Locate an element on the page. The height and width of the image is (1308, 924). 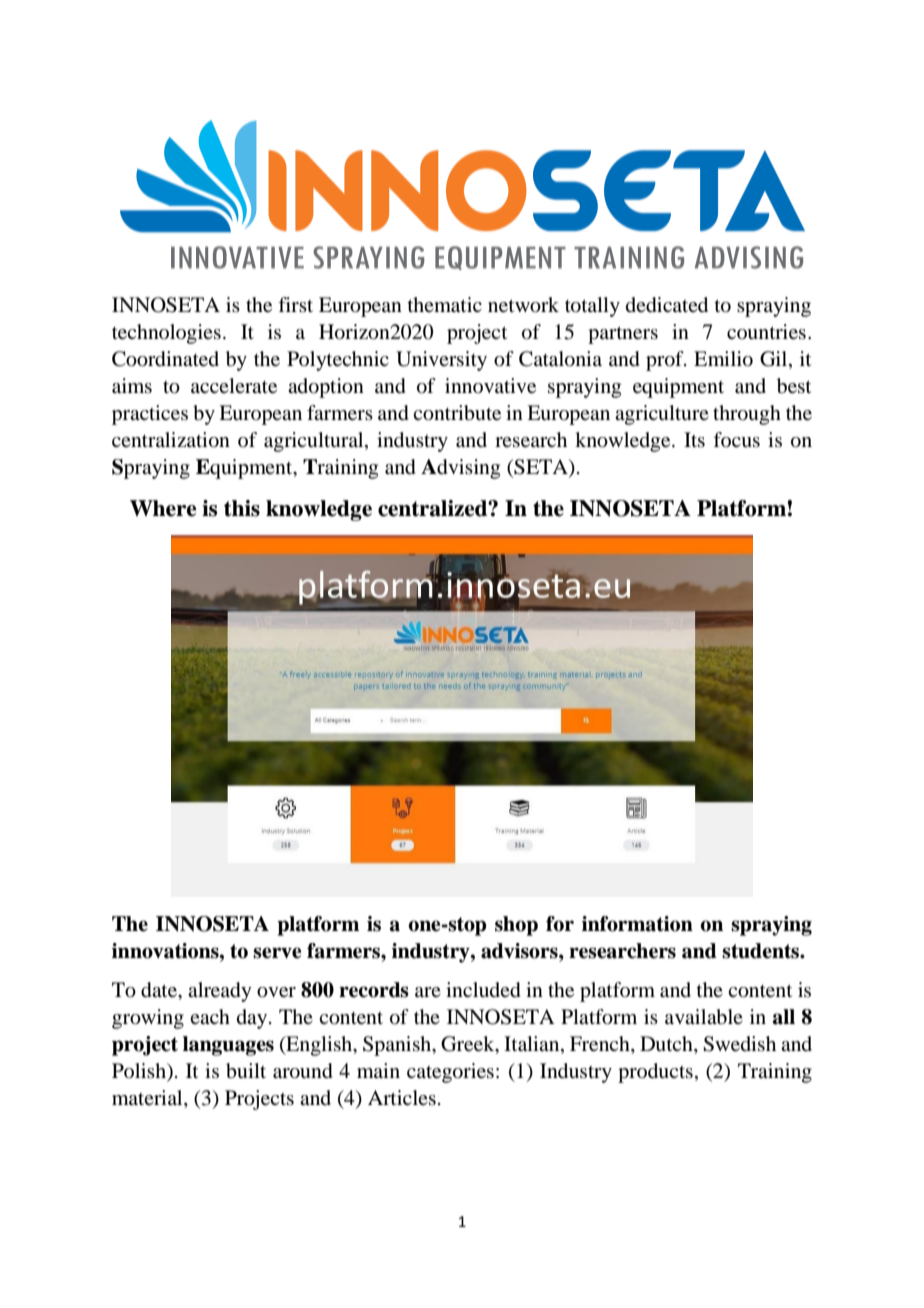
Advising is located at coordinates (460, 469).
